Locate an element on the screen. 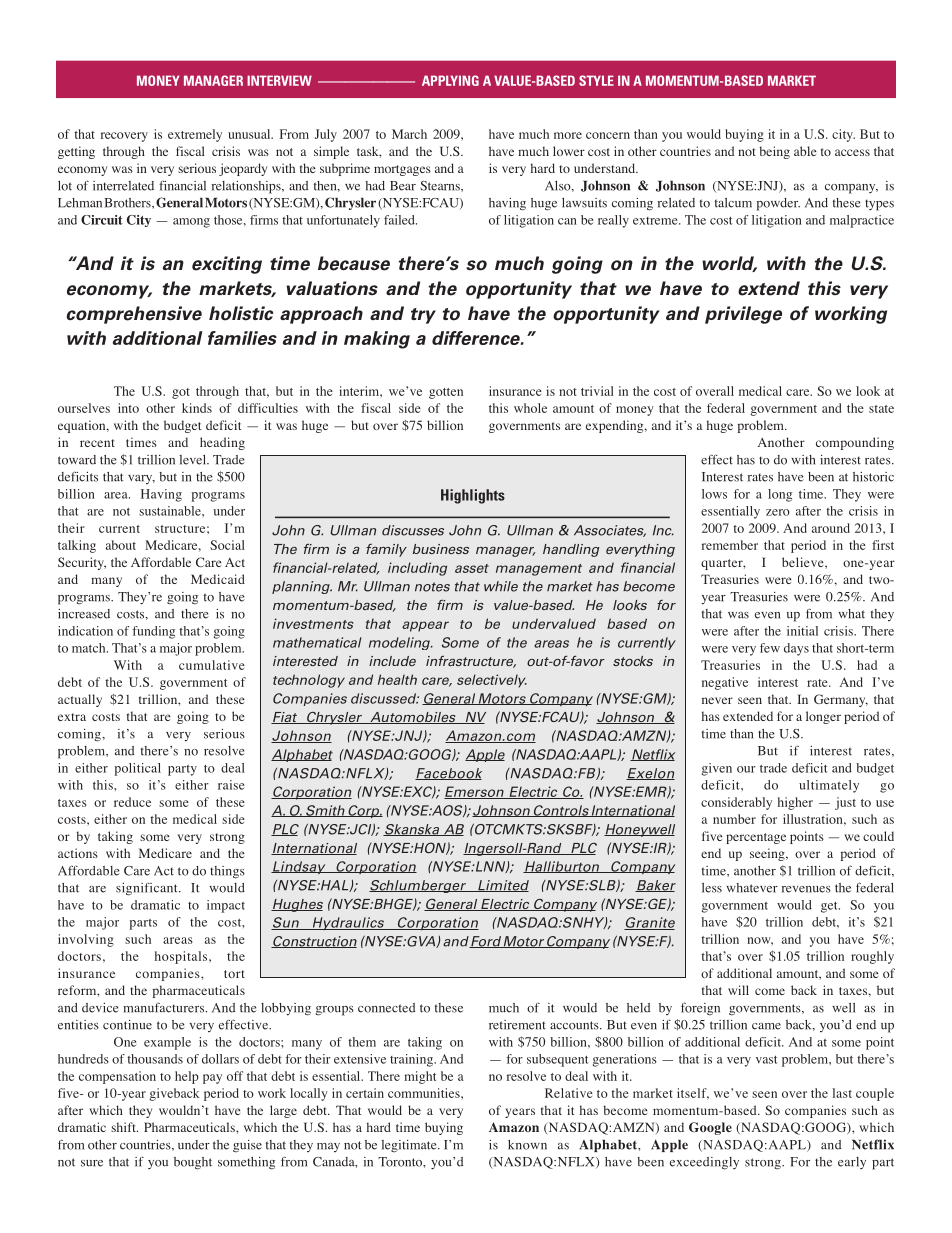 This screenshot has height=1233, width=952. appear is located at coordinates (425, 626).
